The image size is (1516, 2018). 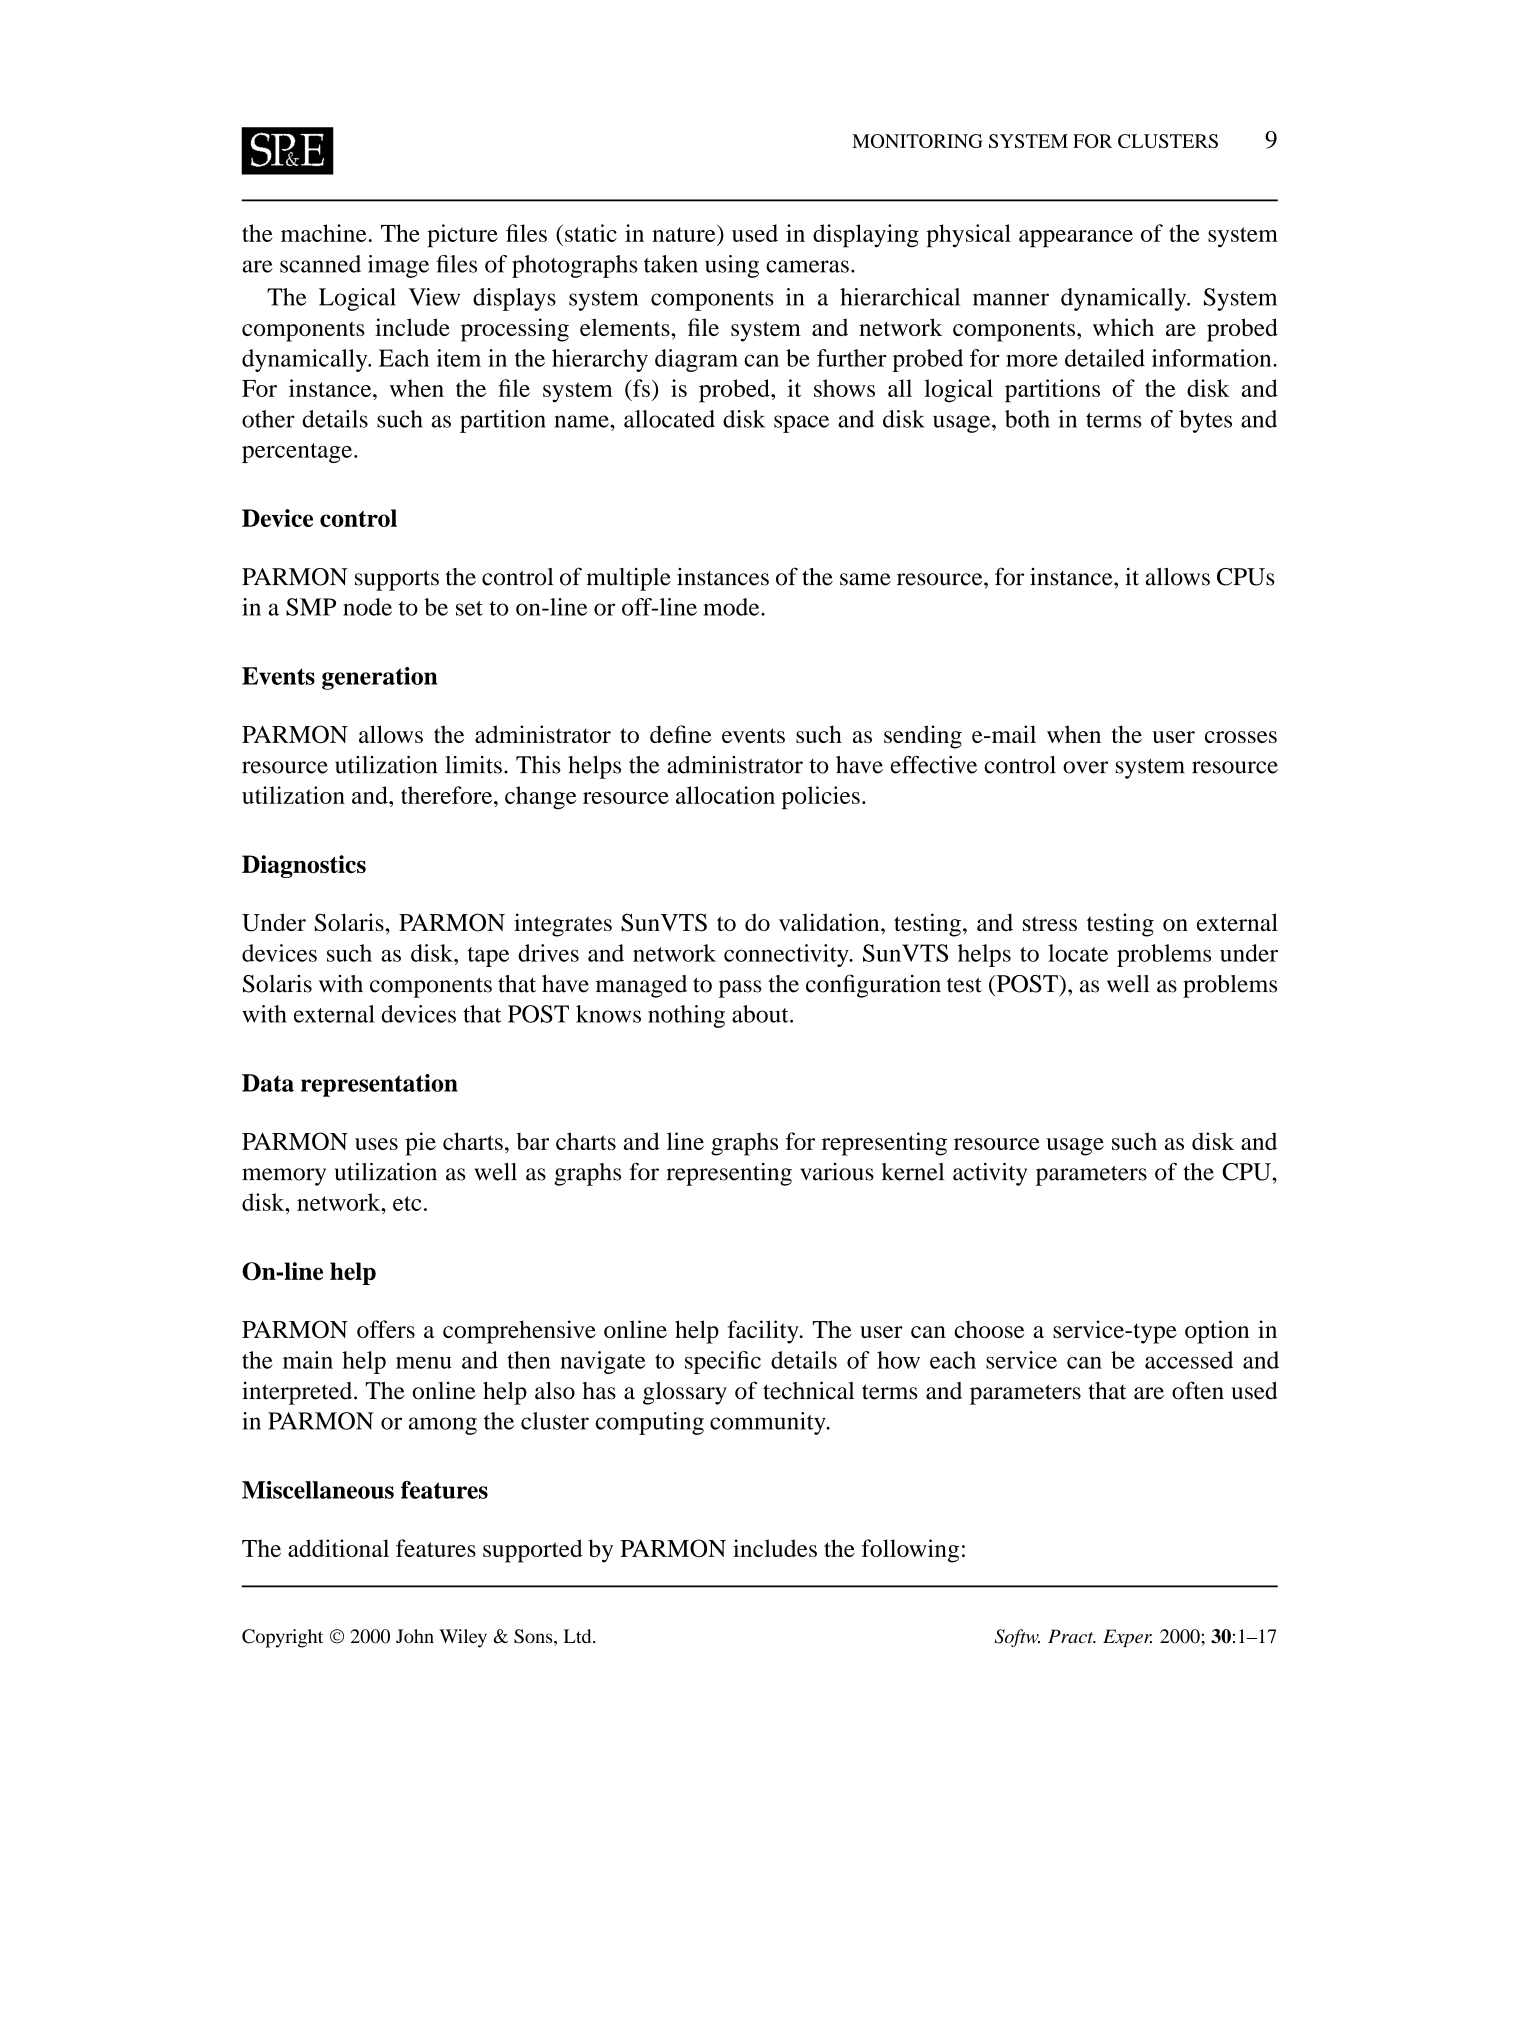 I want to click on following, so click(x=910, y=1551).
